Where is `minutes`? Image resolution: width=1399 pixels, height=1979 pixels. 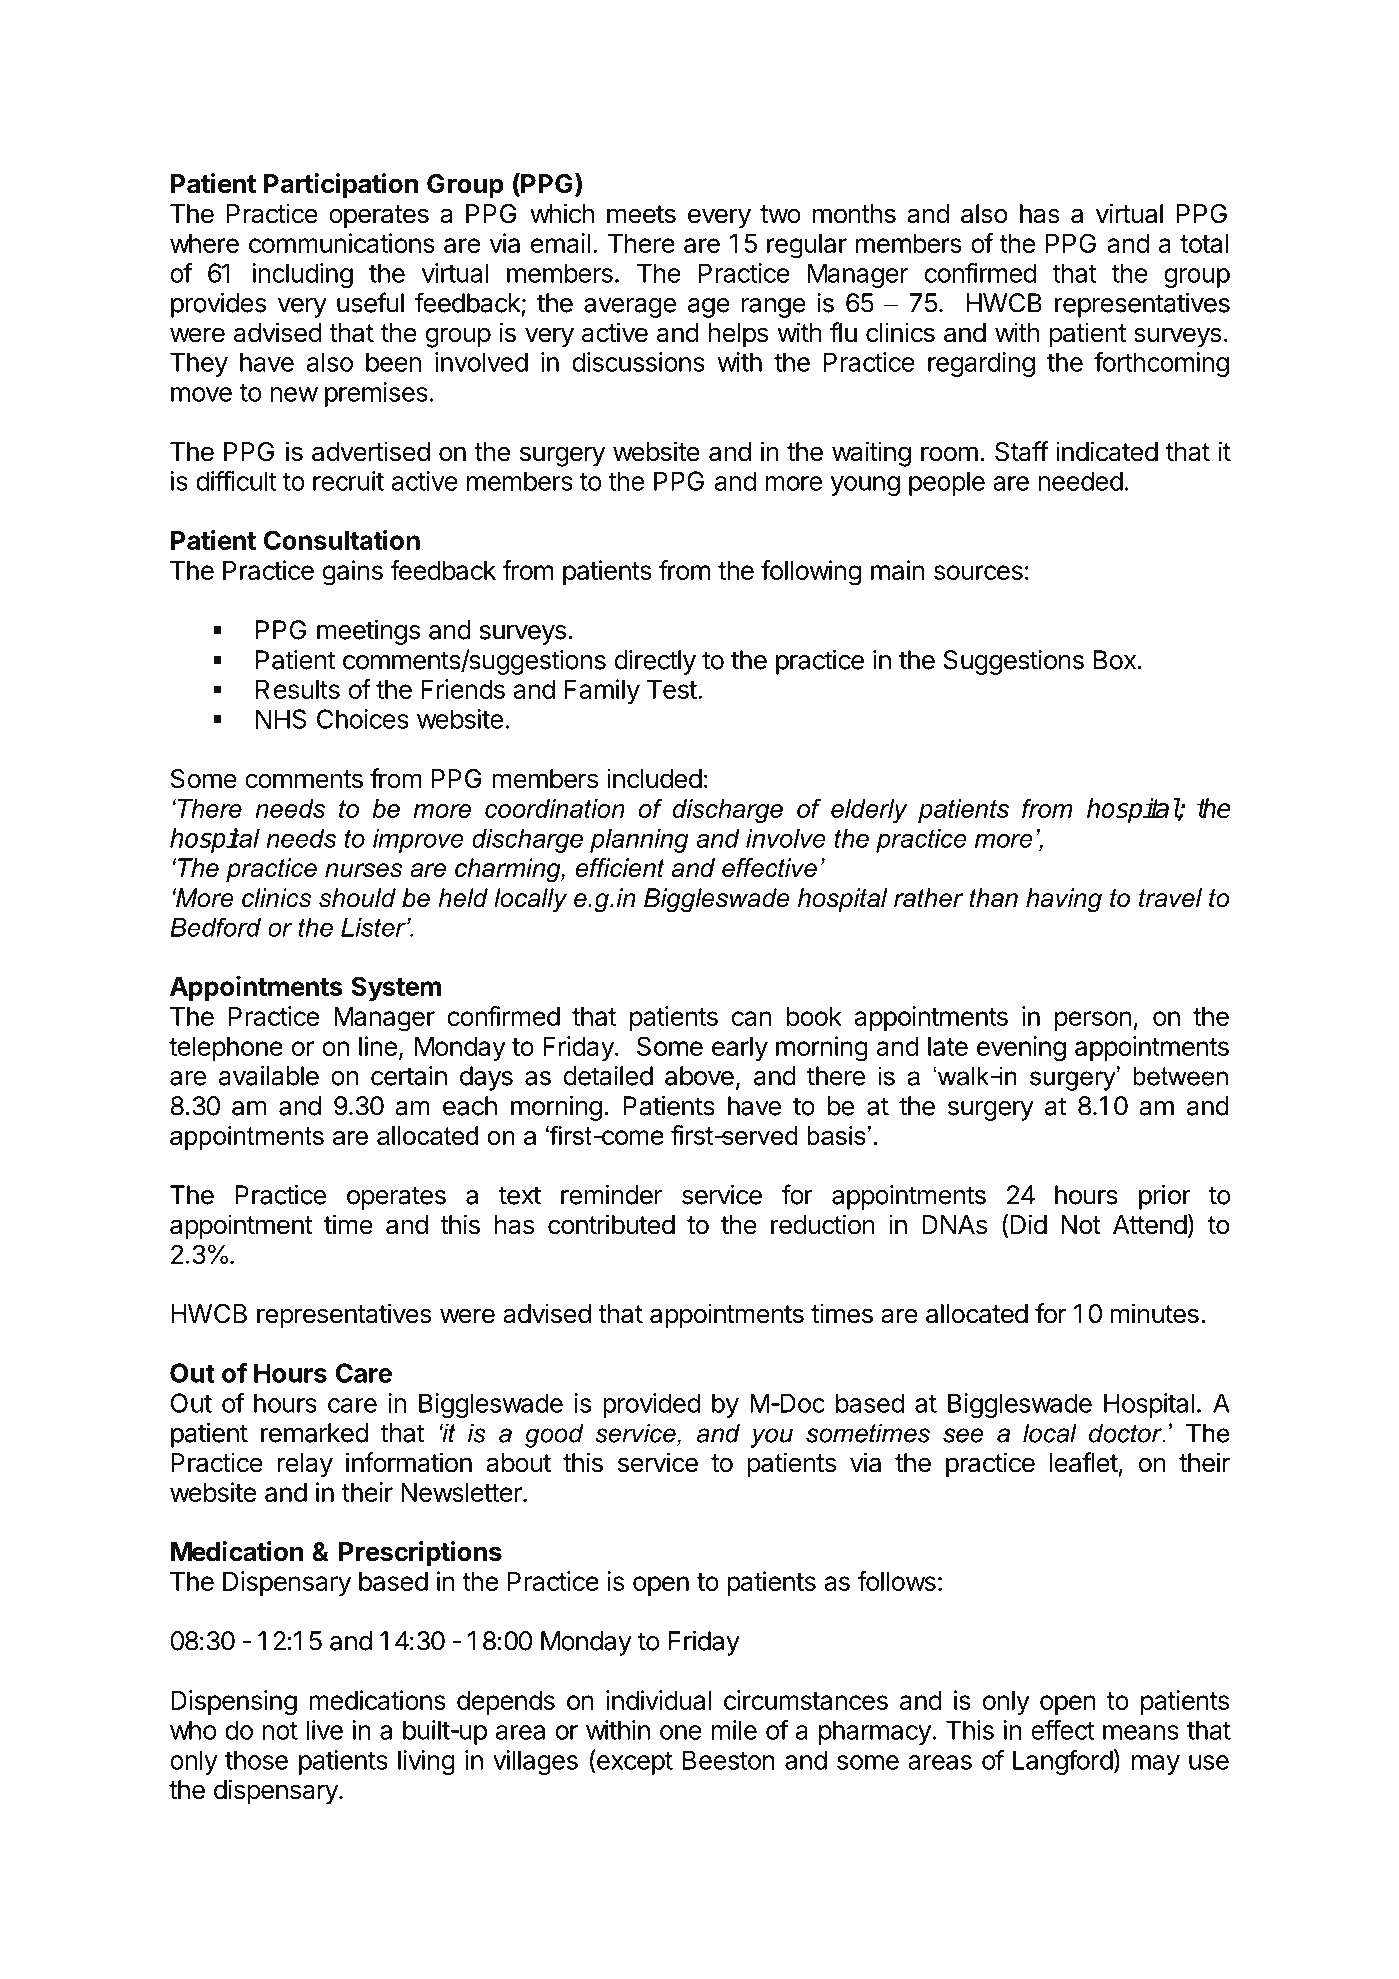
minutes is located at coordinates (1154, 1313).
